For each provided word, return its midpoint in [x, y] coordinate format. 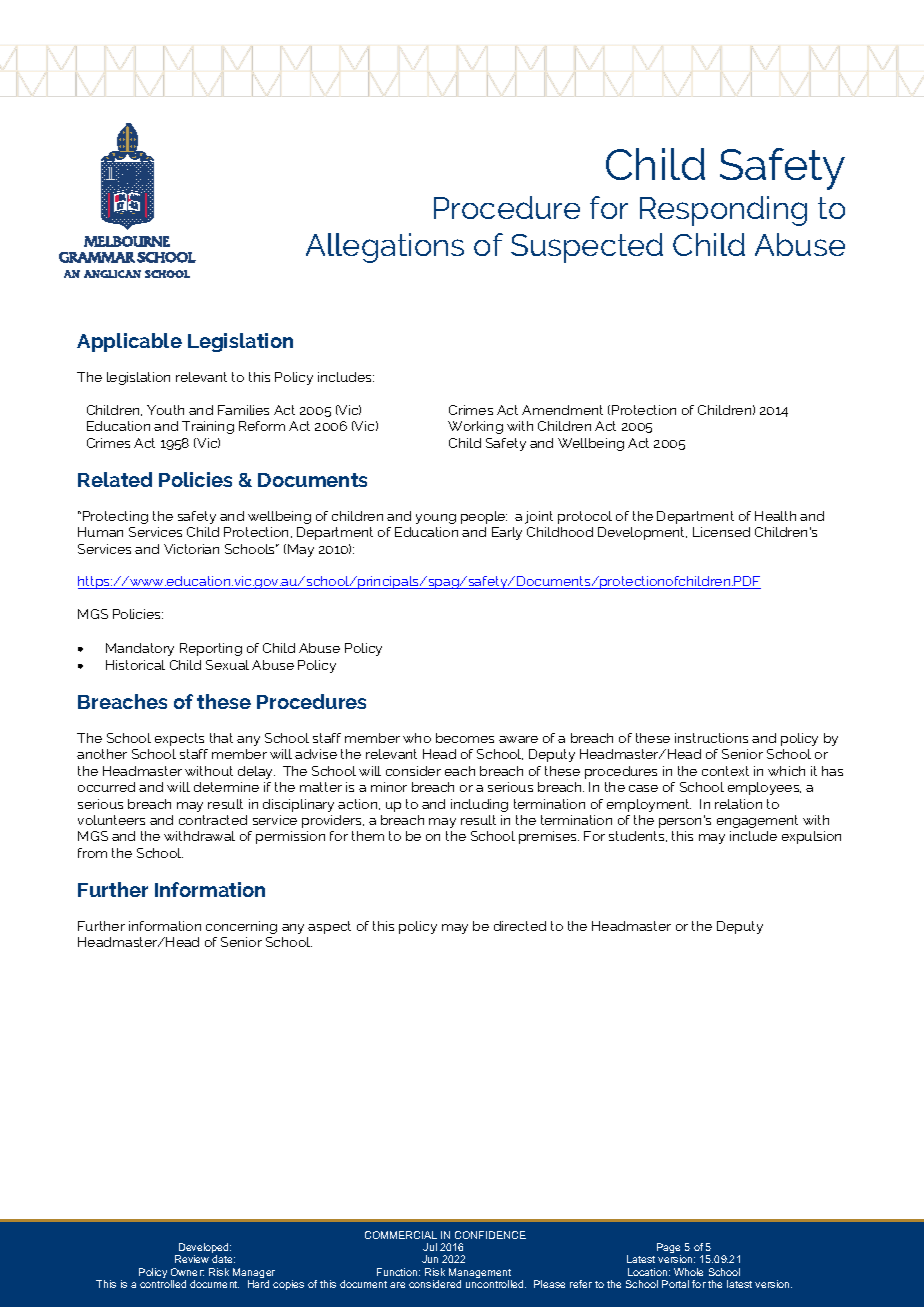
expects [179, 739]
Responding [723, 211]
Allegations [385, 248]
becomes [465, 738]
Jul [430, 1247]
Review [192, 1259]
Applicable [129, 342]
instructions [711, 738]
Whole [688, 1272]
